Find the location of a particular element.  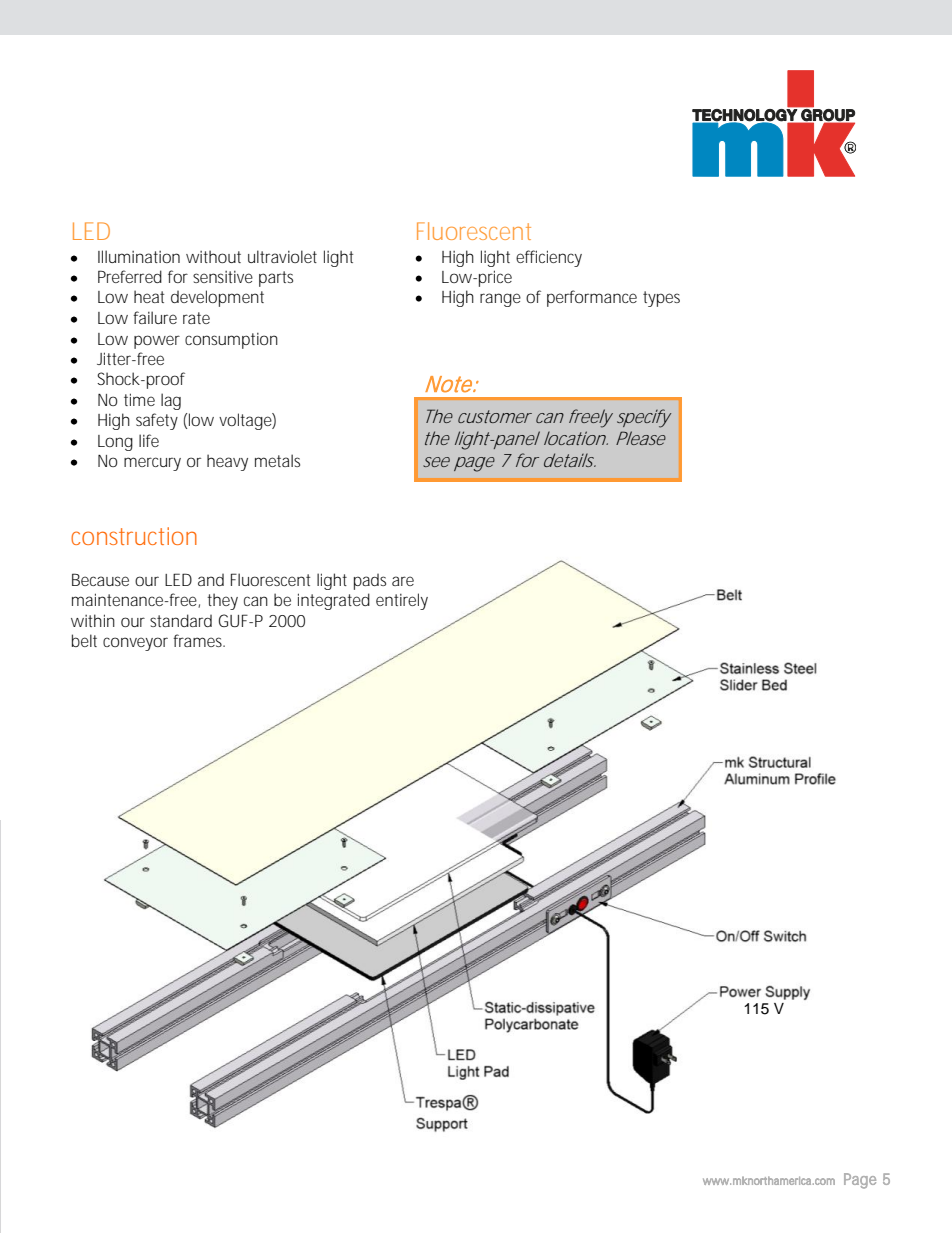

ultraviolet is located at coordinates (282, 256).
